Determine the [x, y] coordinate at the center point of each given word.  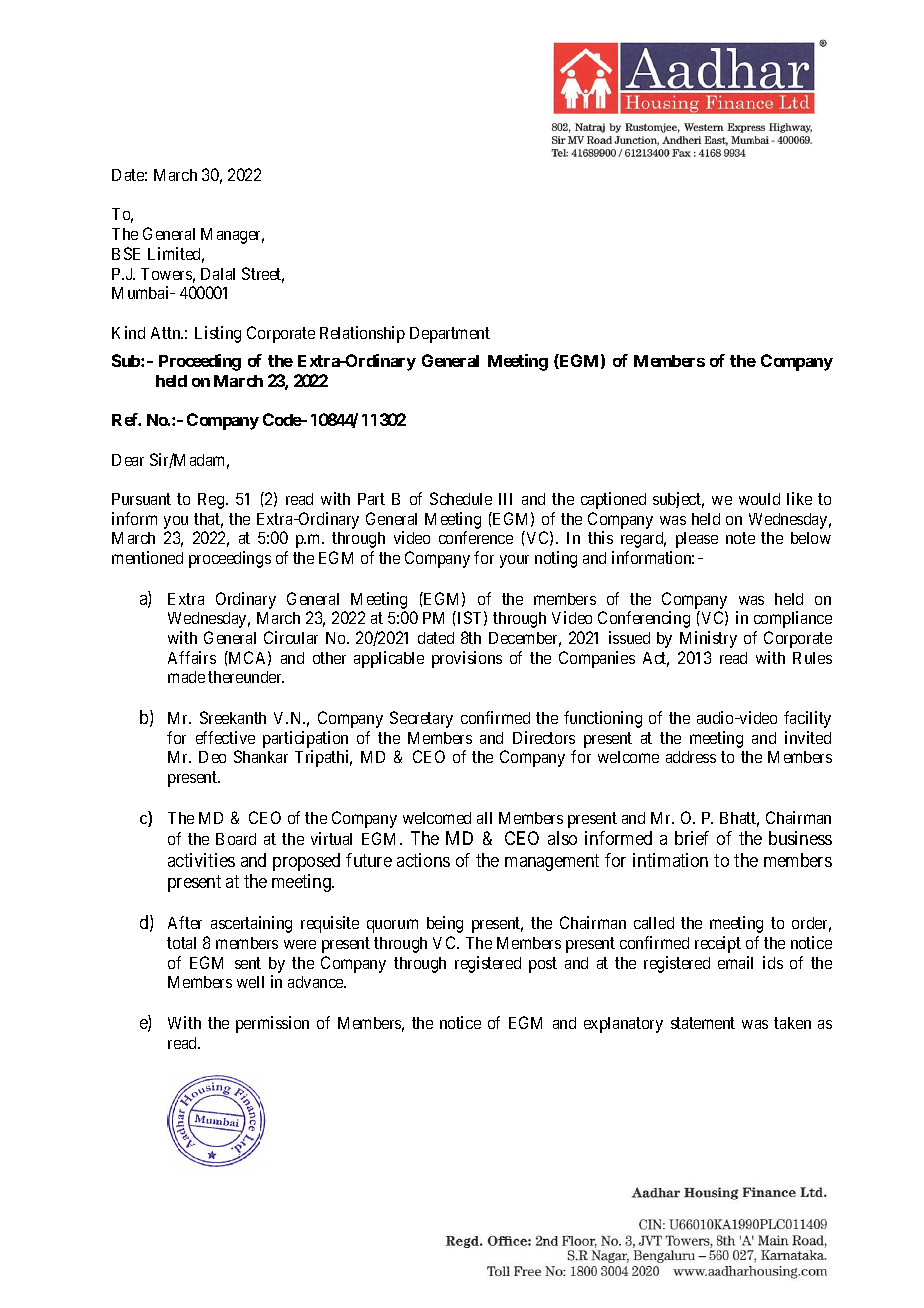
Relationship [362, 334]
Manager [232, 236]
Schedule [461, 498]
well [250, 982]
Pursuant [141, 499]
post [543, 965]
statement [703, 1023]
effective [225, 737]
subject [678, 500]
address [691, 757]
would [759, 499]
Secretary [421, 719]
